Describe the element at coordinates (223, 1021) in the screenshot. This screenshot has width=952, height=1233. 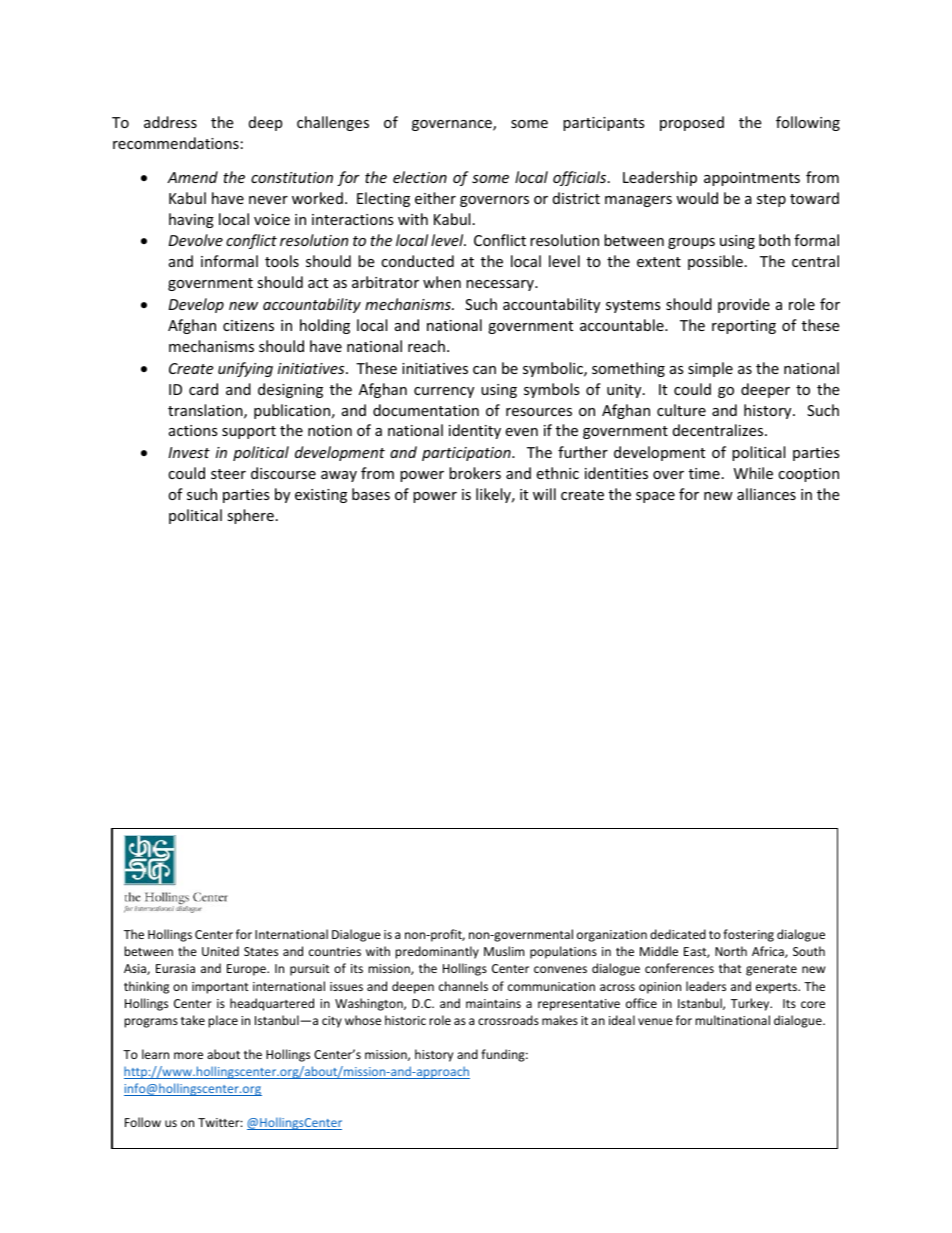
I see `place` at that location.
